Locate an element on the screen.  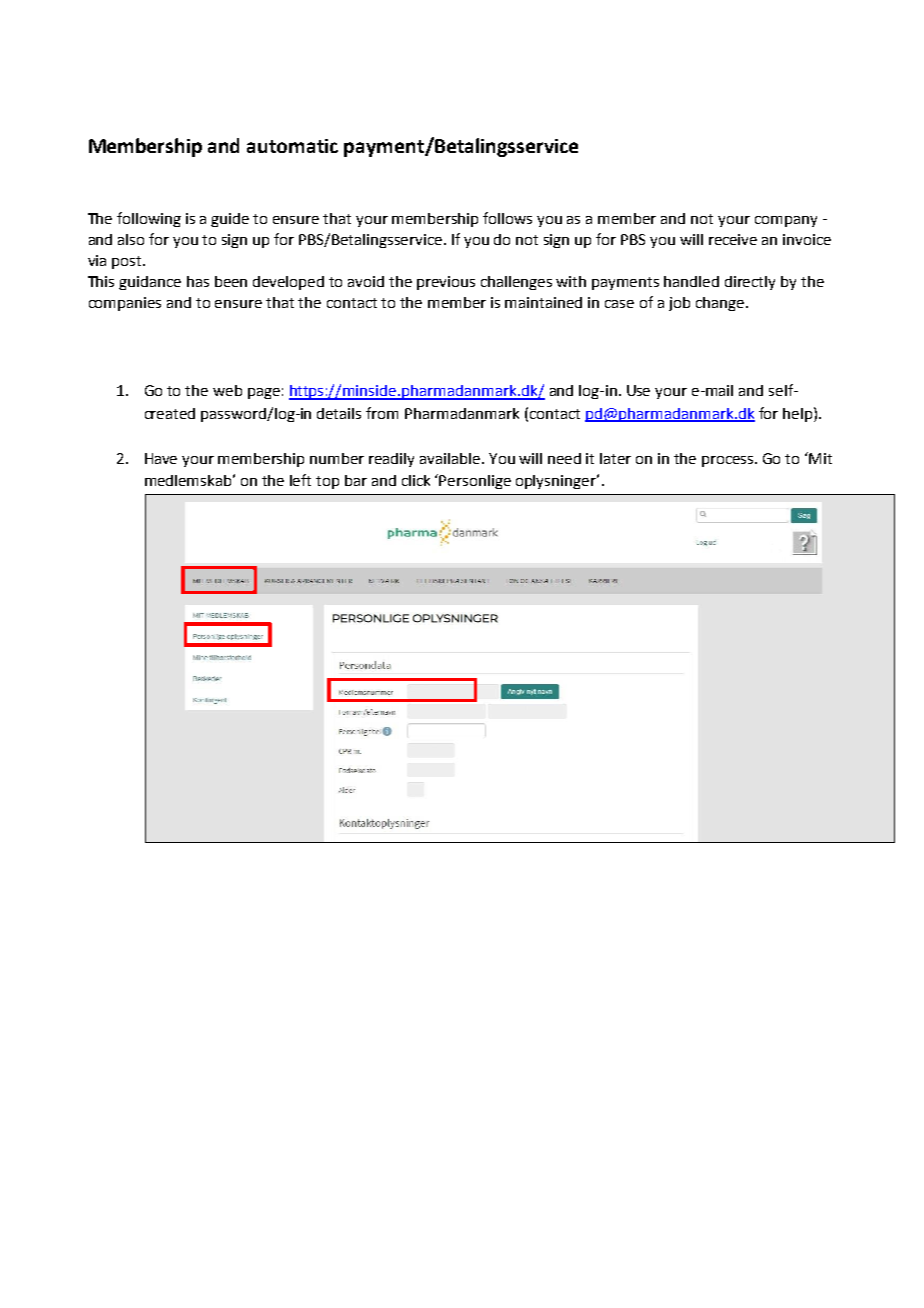
company is located at coordinates (786, 221).
